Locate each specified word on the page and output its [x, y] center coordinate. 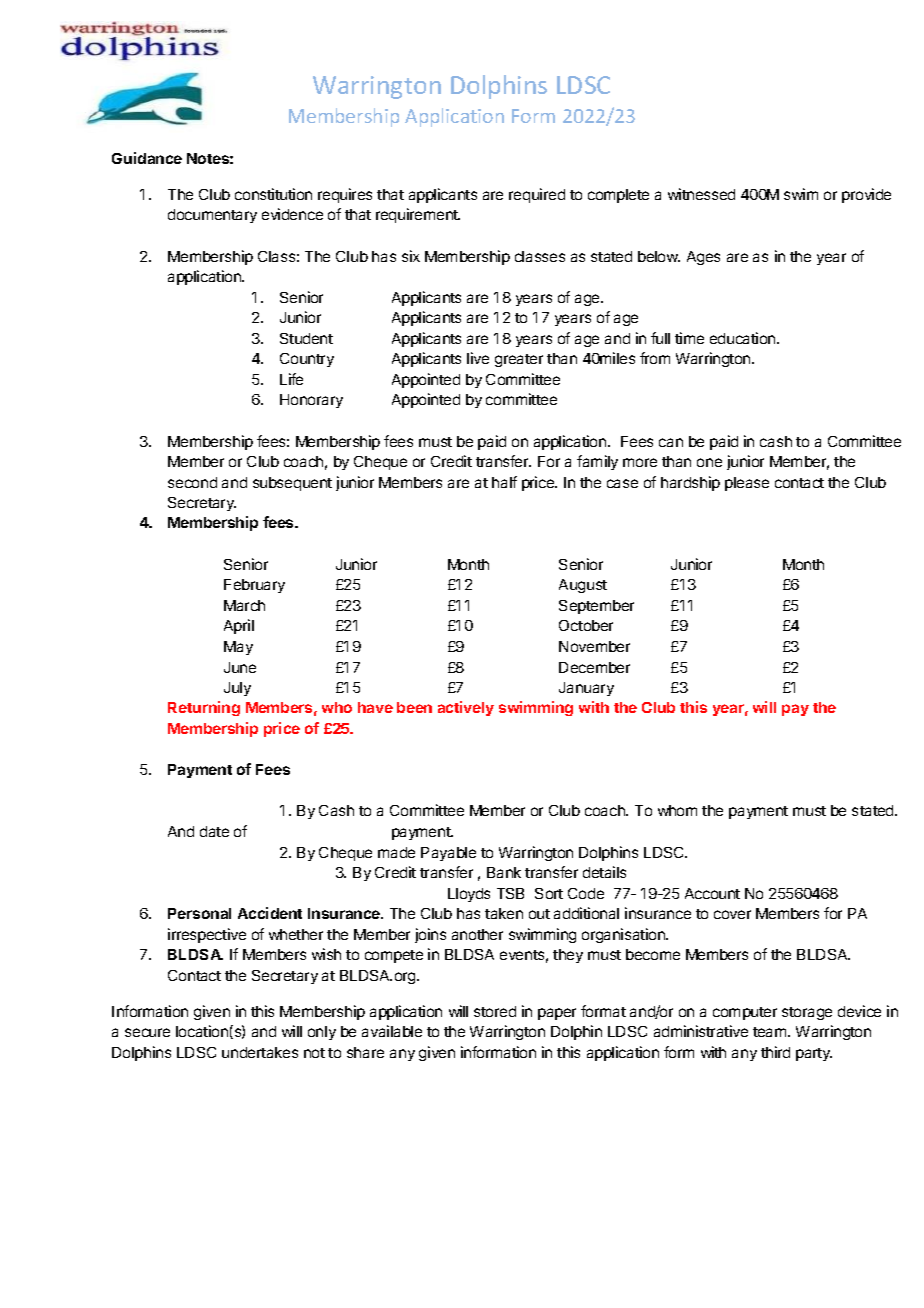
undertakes [260, 1052]
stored [495, 1011]
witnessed [701, 194]
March [244, 605]
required [537, 195]
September [596, 607]
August [583, 586]
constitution [273, 194]
